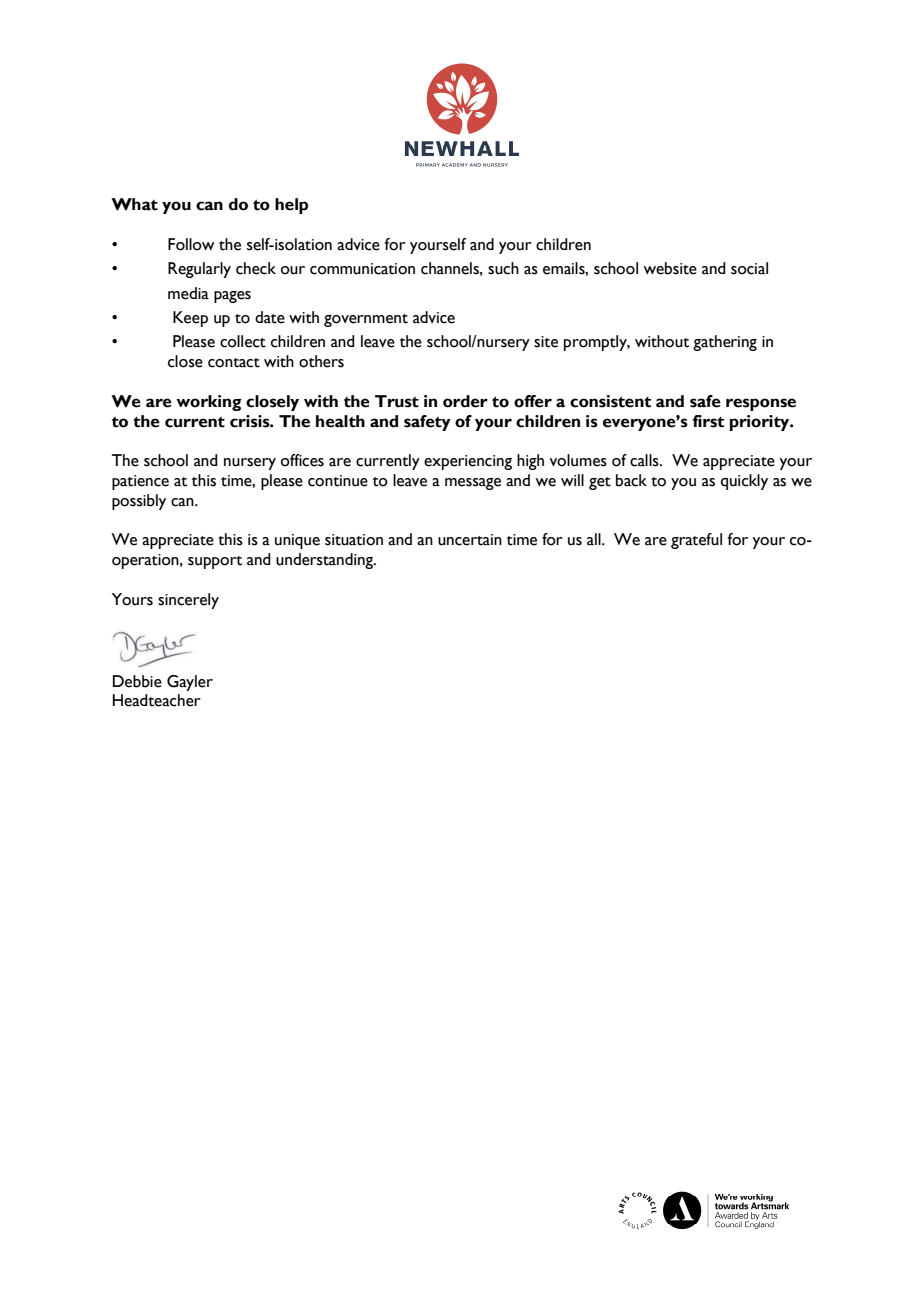 The height and width of the screenshot is (1308, 924). What do you see at coordinates (631, 480) in the screenshot?
I see `back` at bounding box center [631, 480].
